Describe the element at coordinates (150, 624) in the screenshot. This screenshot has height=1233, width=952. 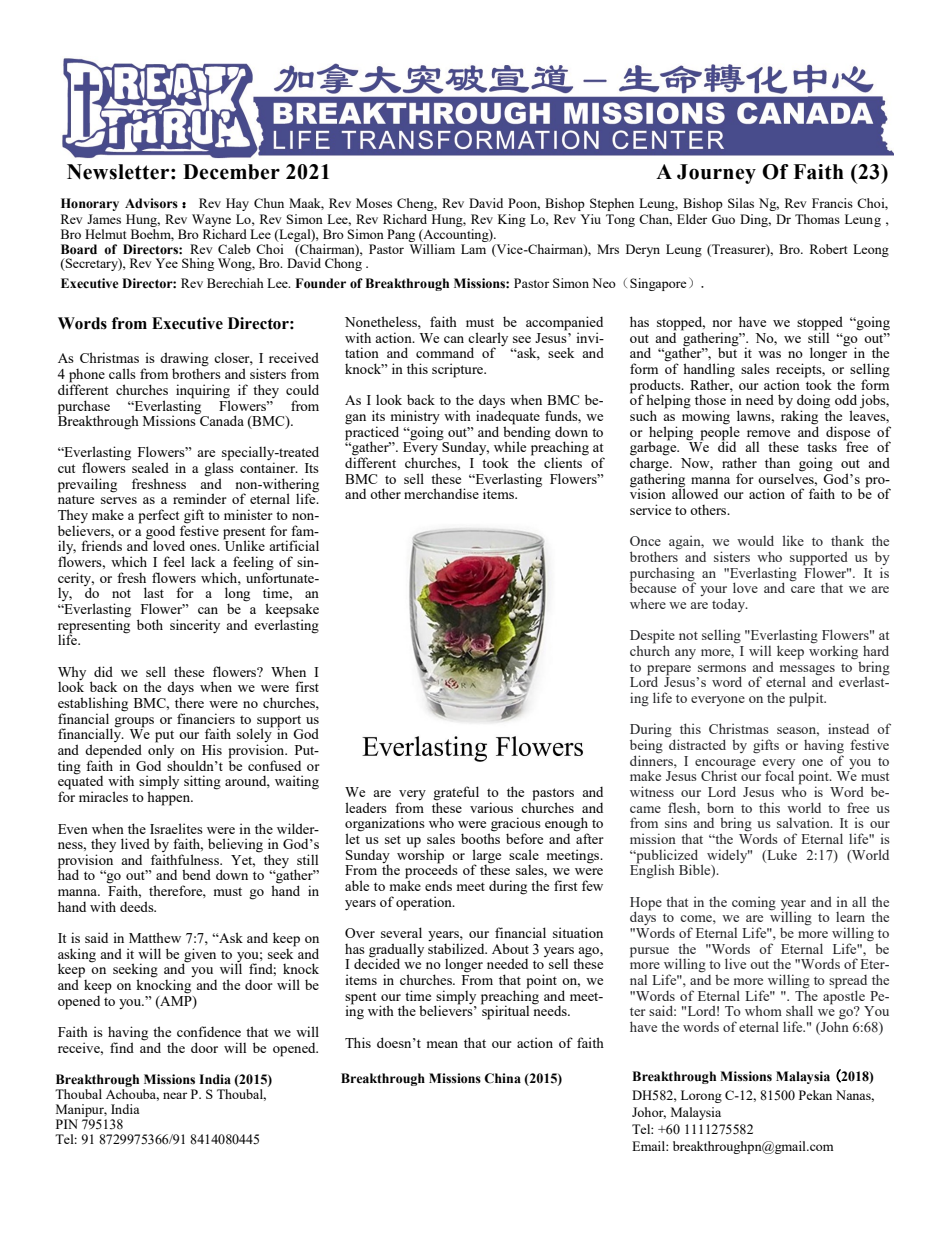
I see `both` at that location.
